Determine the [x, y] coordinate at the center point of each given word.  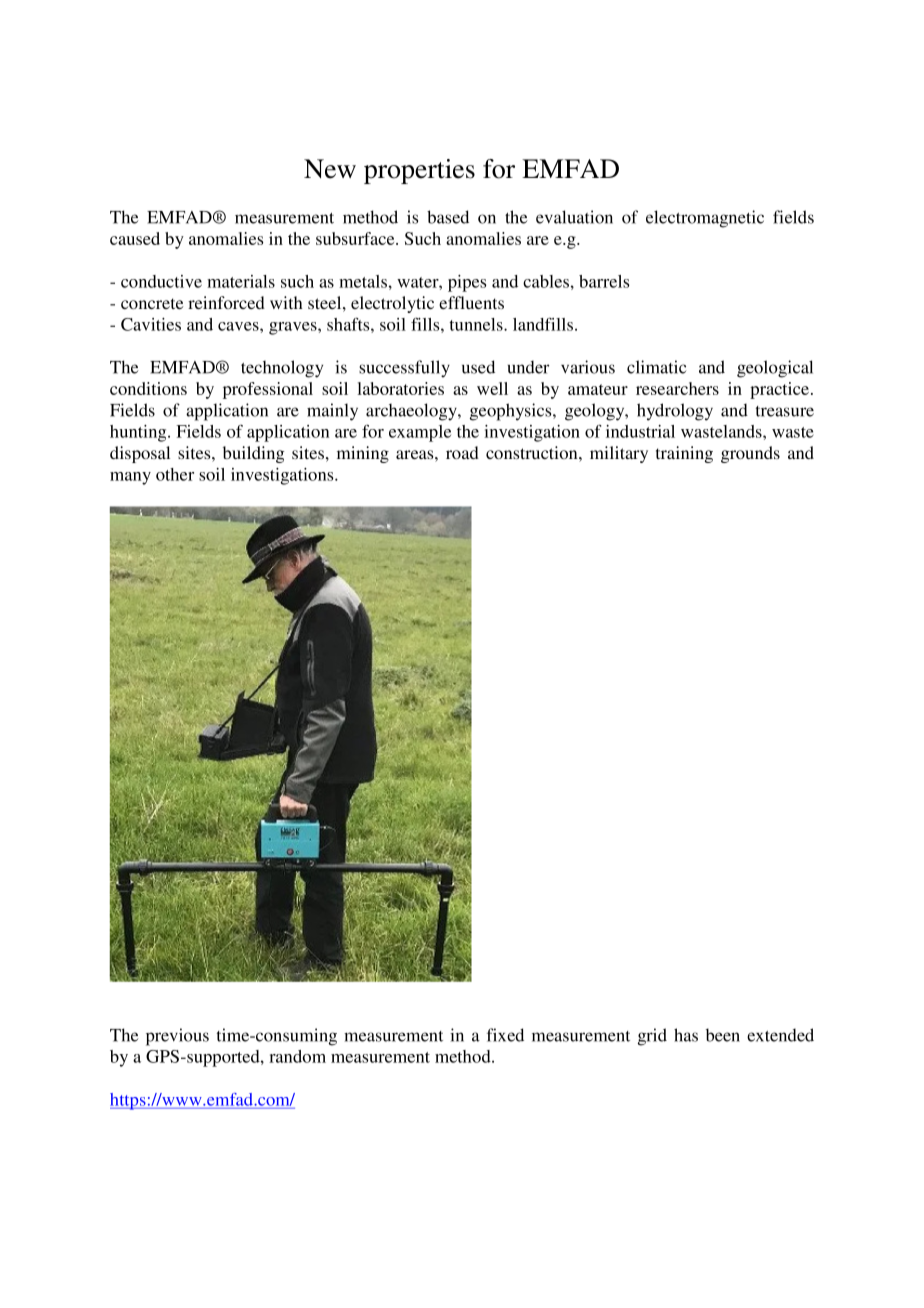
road [462, 452]
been [723, 1035]
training [684, 454]
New [330, 169]
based [448, 217]
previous [177, 1037]
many [130, 478]
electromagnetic [705, 219]
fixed [505, 1035]
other [175, 474]
